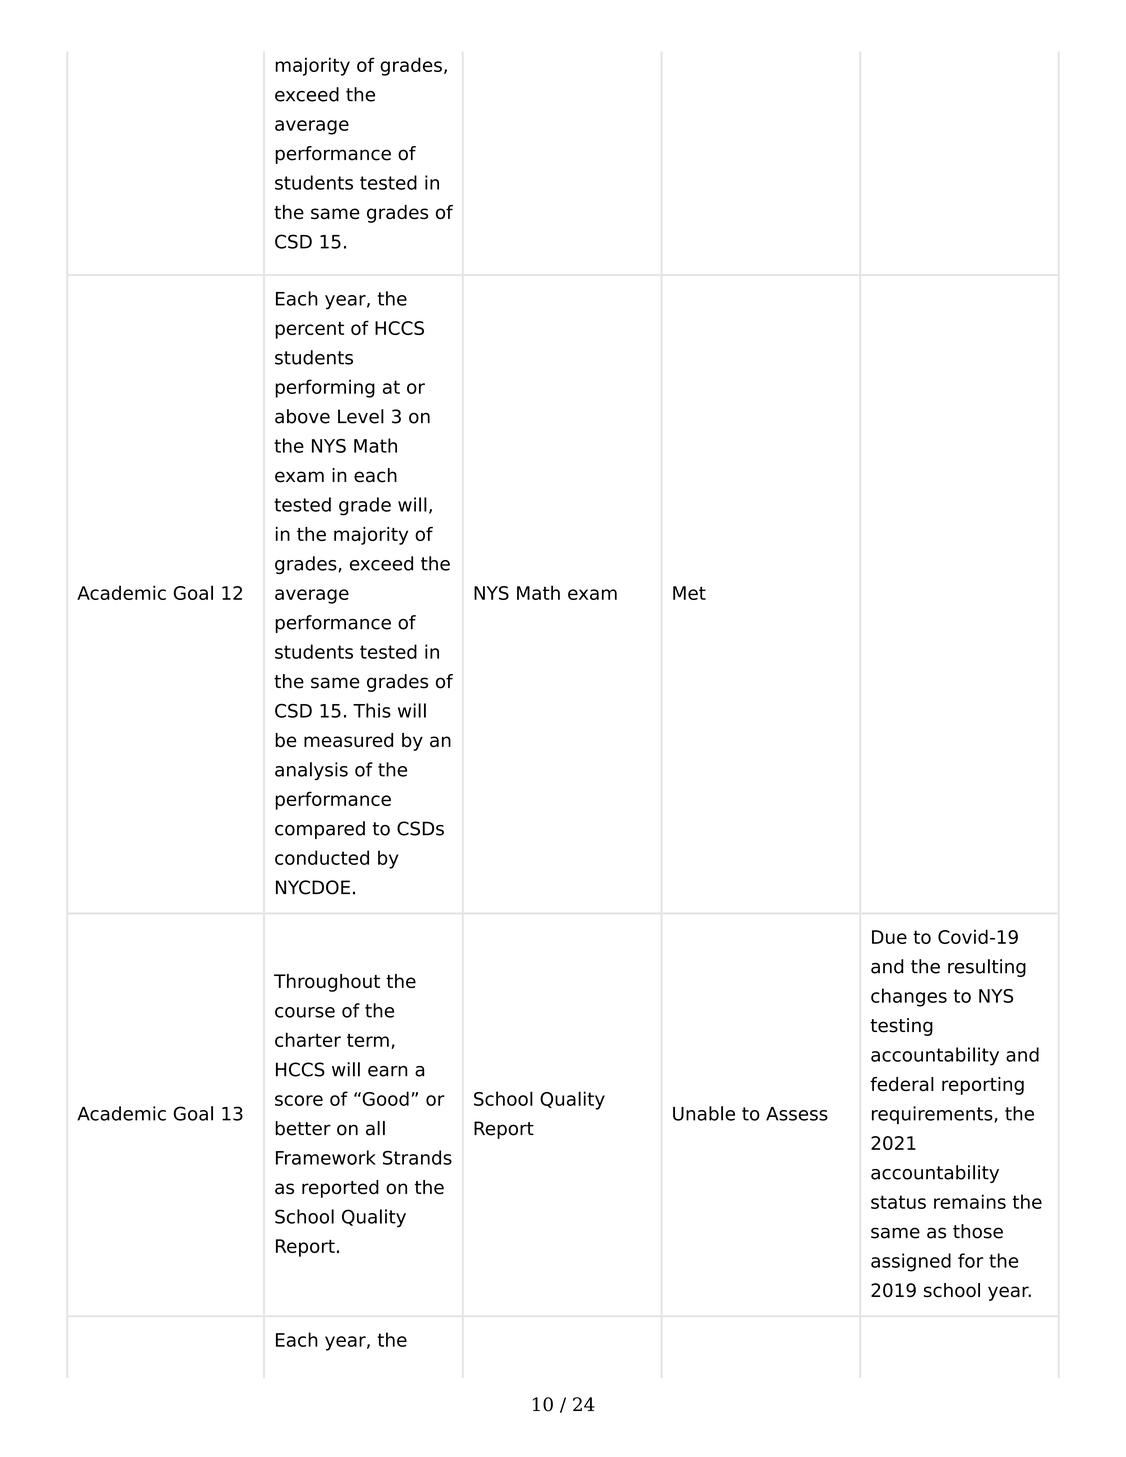  I want to click on resulting, so click(987, 968).
